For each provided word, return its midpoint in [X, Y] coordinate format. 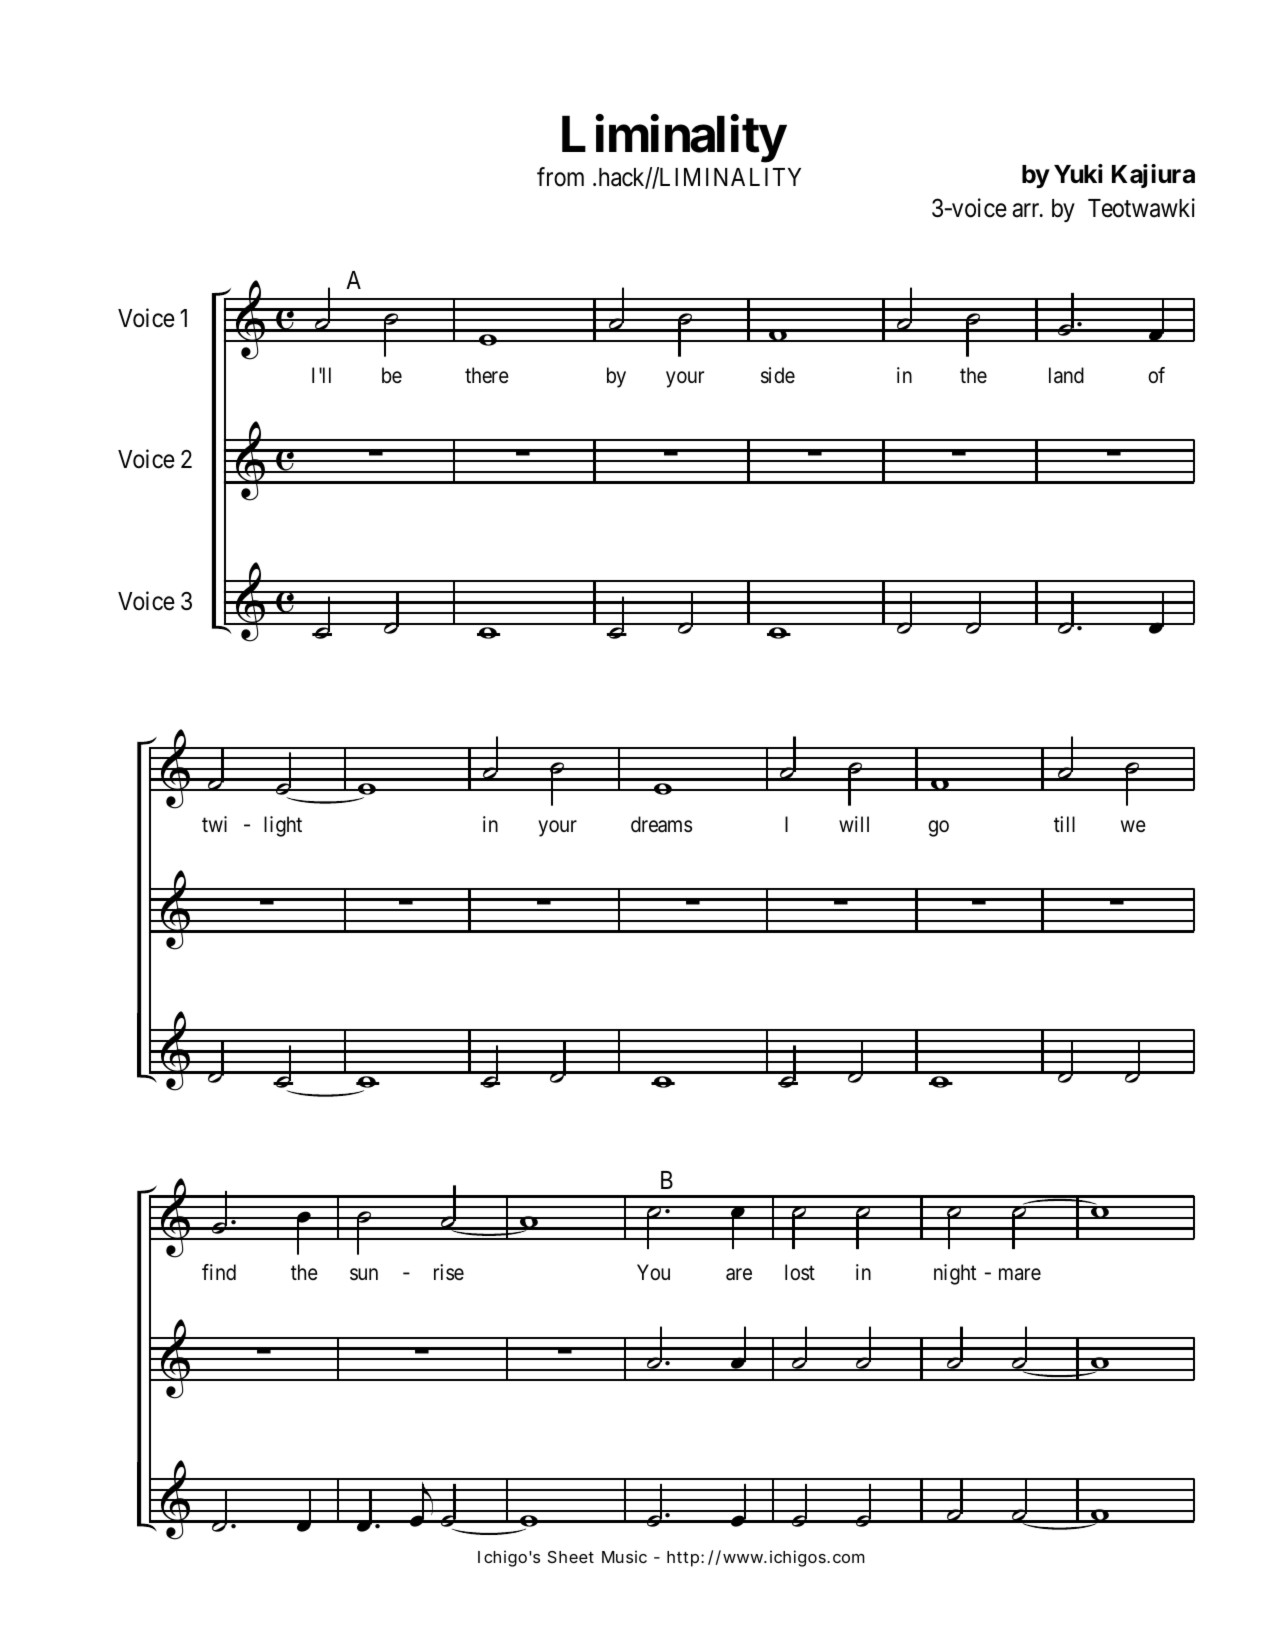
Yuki [1078, 173]
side [778, 375]
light [283, 826]
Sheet [571, 1557]
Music [624, 1556]
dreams [661, 824]
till [1064, 824]
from [560, 177]
